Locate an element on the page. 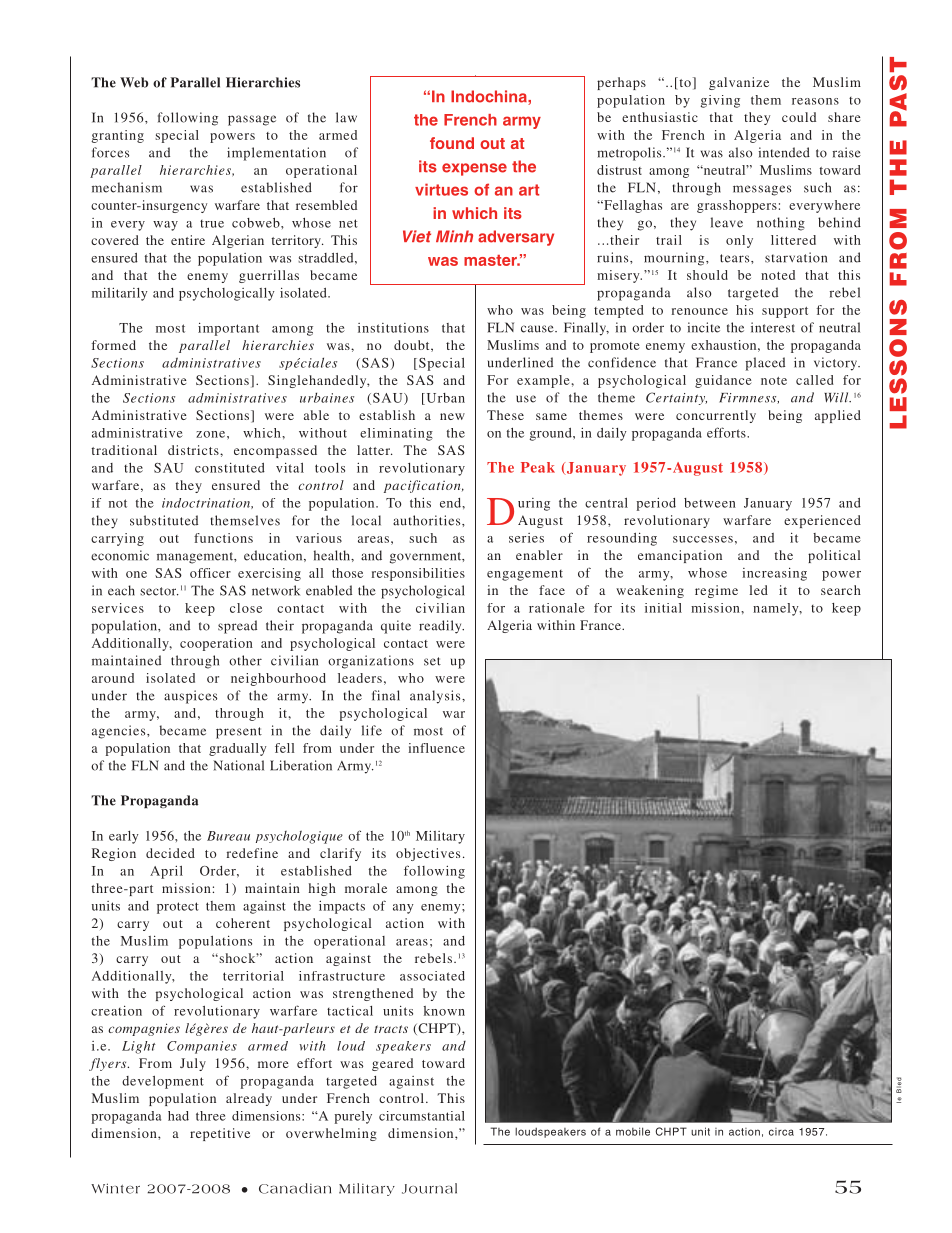 The image size is (952, 1233). could is located at coordinates (799, 117).
